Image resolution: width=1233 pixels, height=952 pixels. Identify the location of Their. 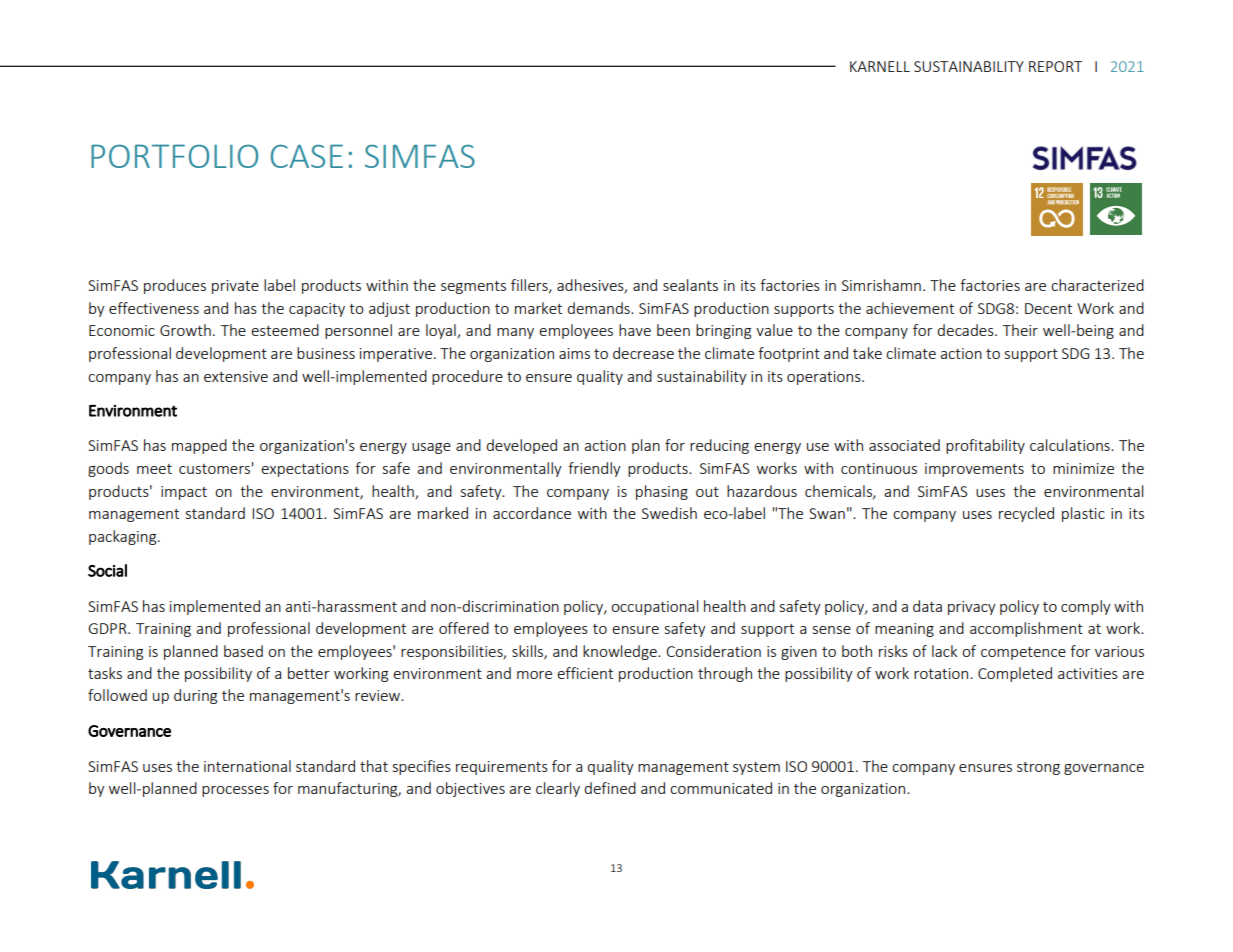
(1020, 330).
